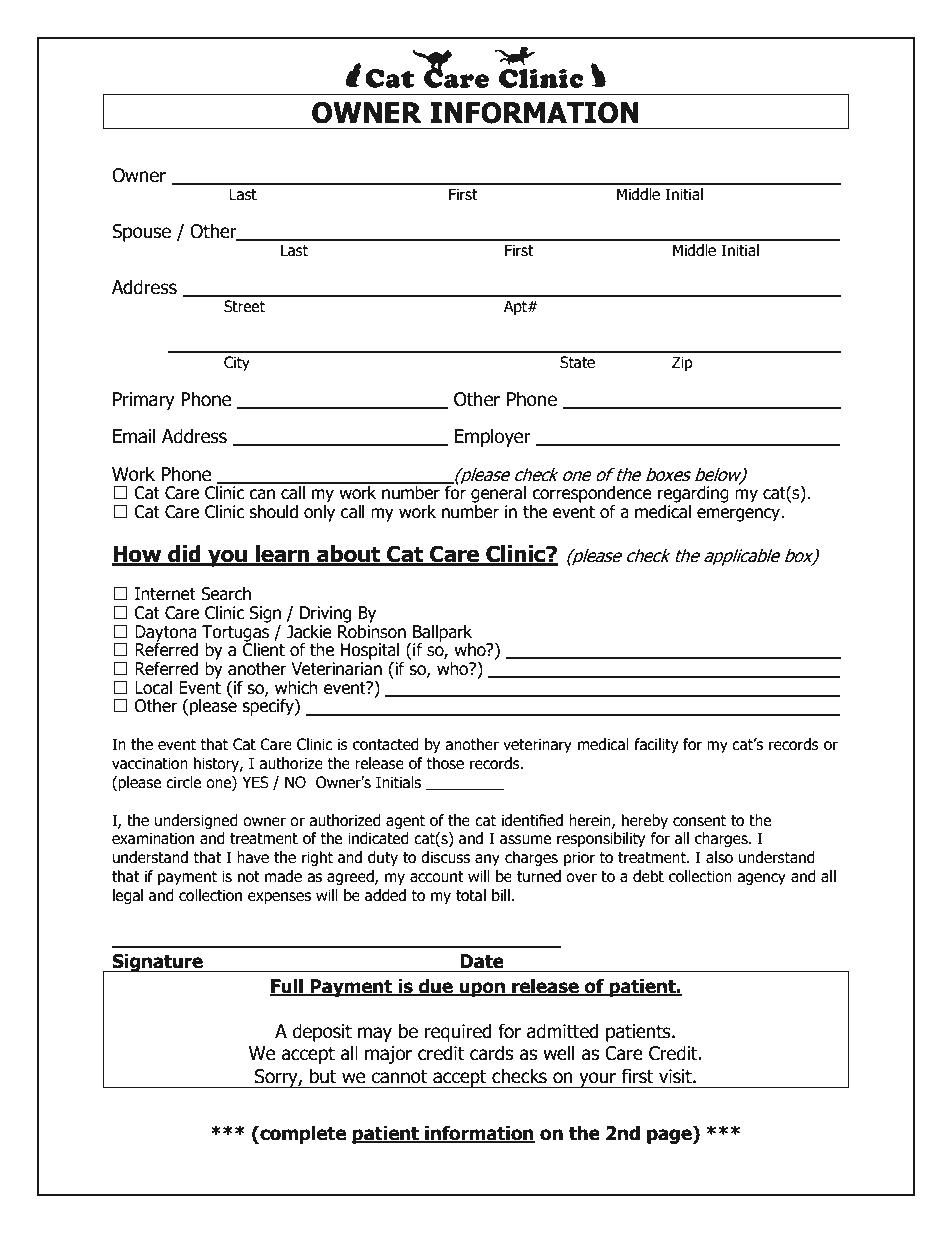 This screenshot has width=952, height=1233. Describe the element at coordinates (682, 363) in the screenshot. I see `Zip` at that location.
